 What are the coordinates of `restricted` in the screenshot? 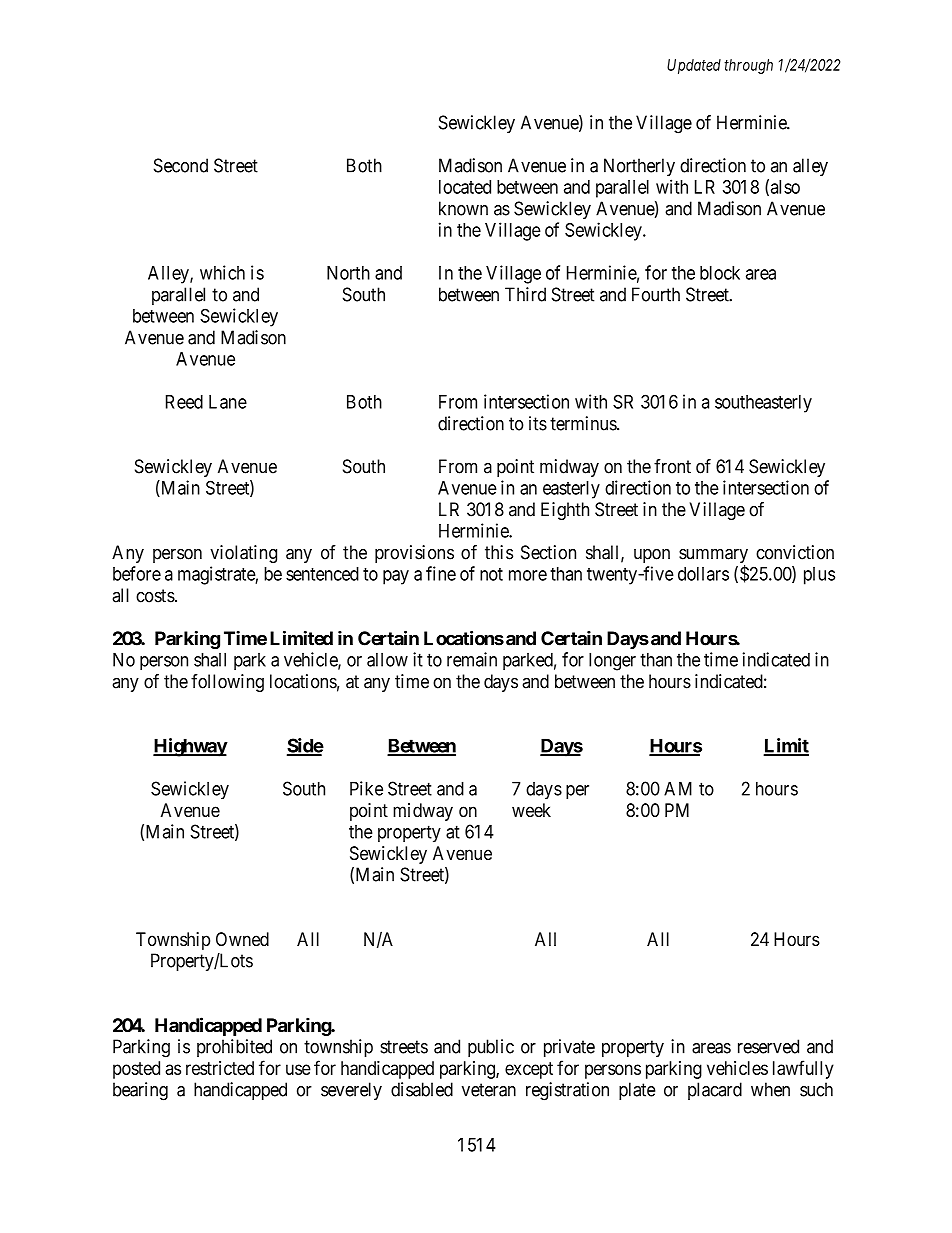 It's located at (220, 1068).
